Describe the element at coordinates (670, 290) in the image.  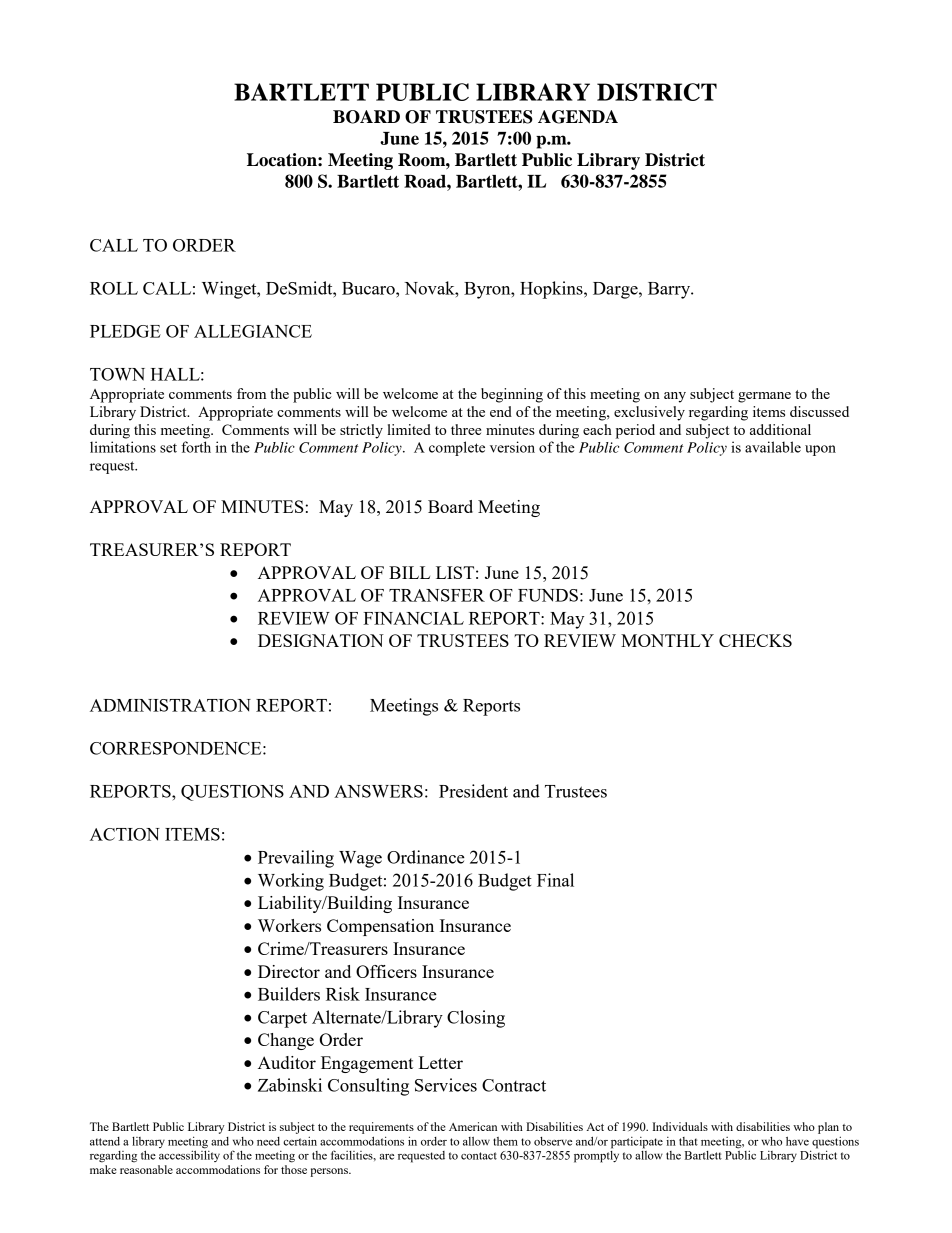
I see `Barry` at that location.
